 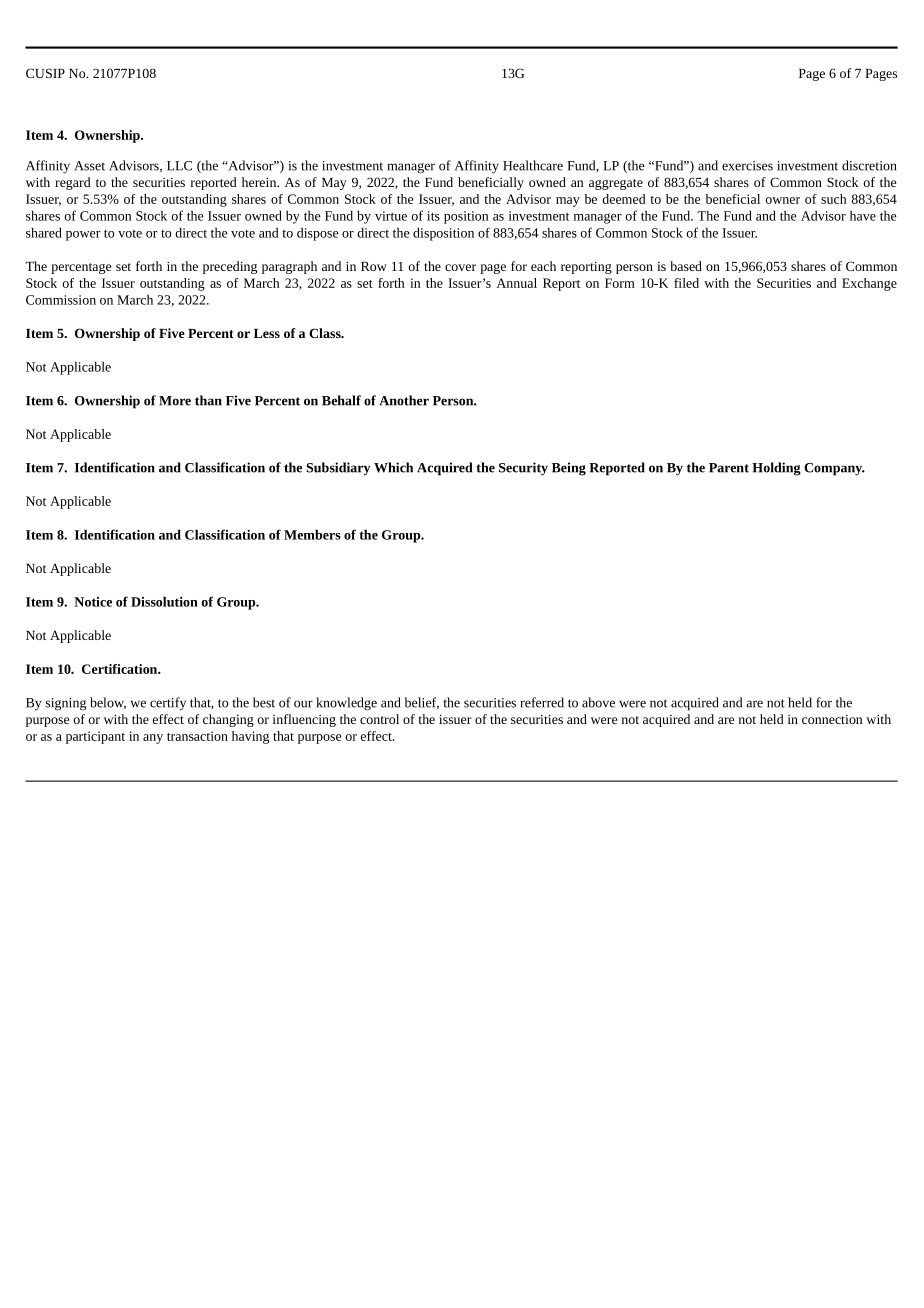 What do you see at coordinates (168, 704) in the screenshot?
I see `certify` at bounding box center [168, 704].
